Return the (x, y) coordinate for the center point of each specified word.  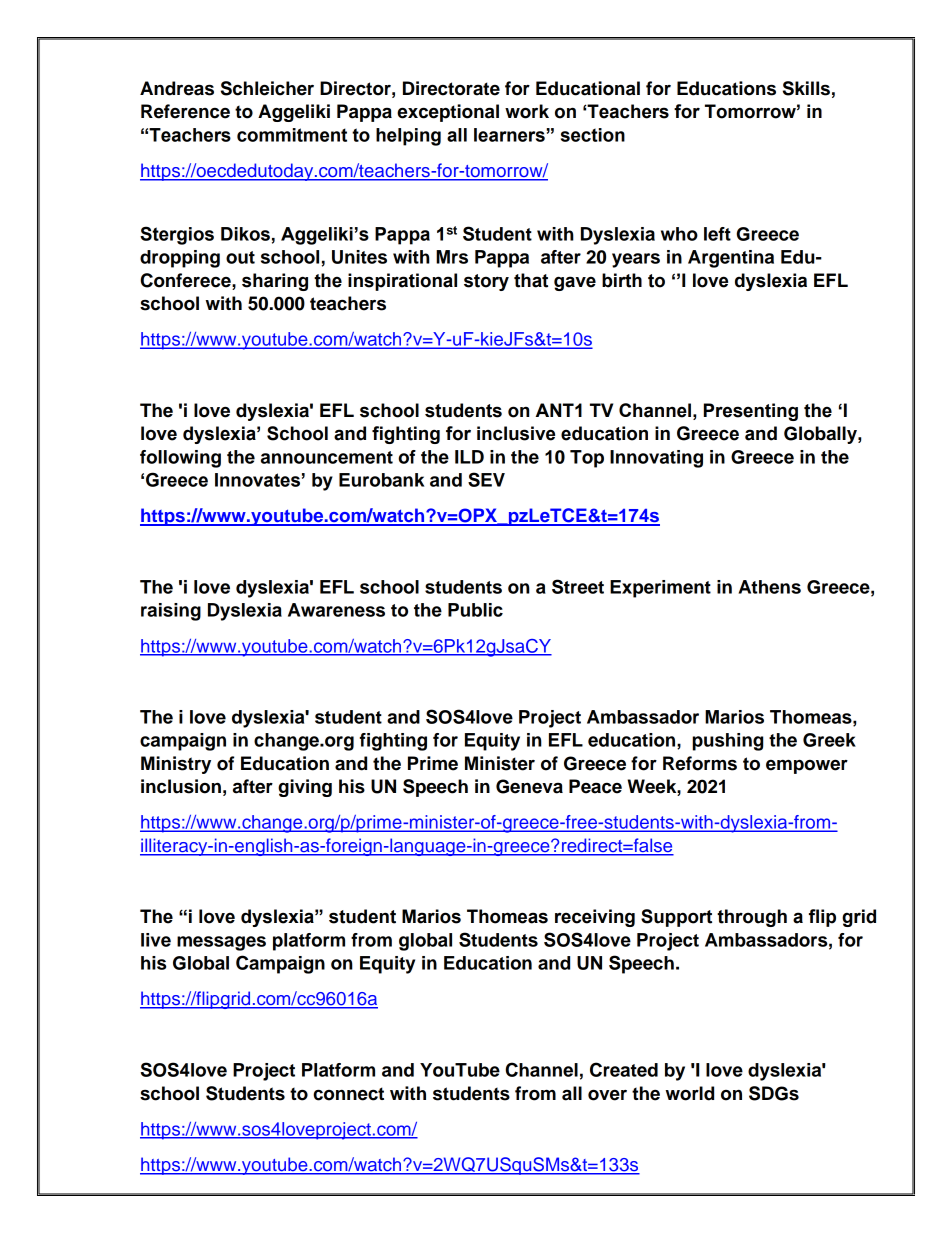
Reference (185, 111)
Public (475, 610)
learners (509, 135)
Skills (806, 88)
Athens (770, 587)
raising (171, 612)
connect (348, 1094)
